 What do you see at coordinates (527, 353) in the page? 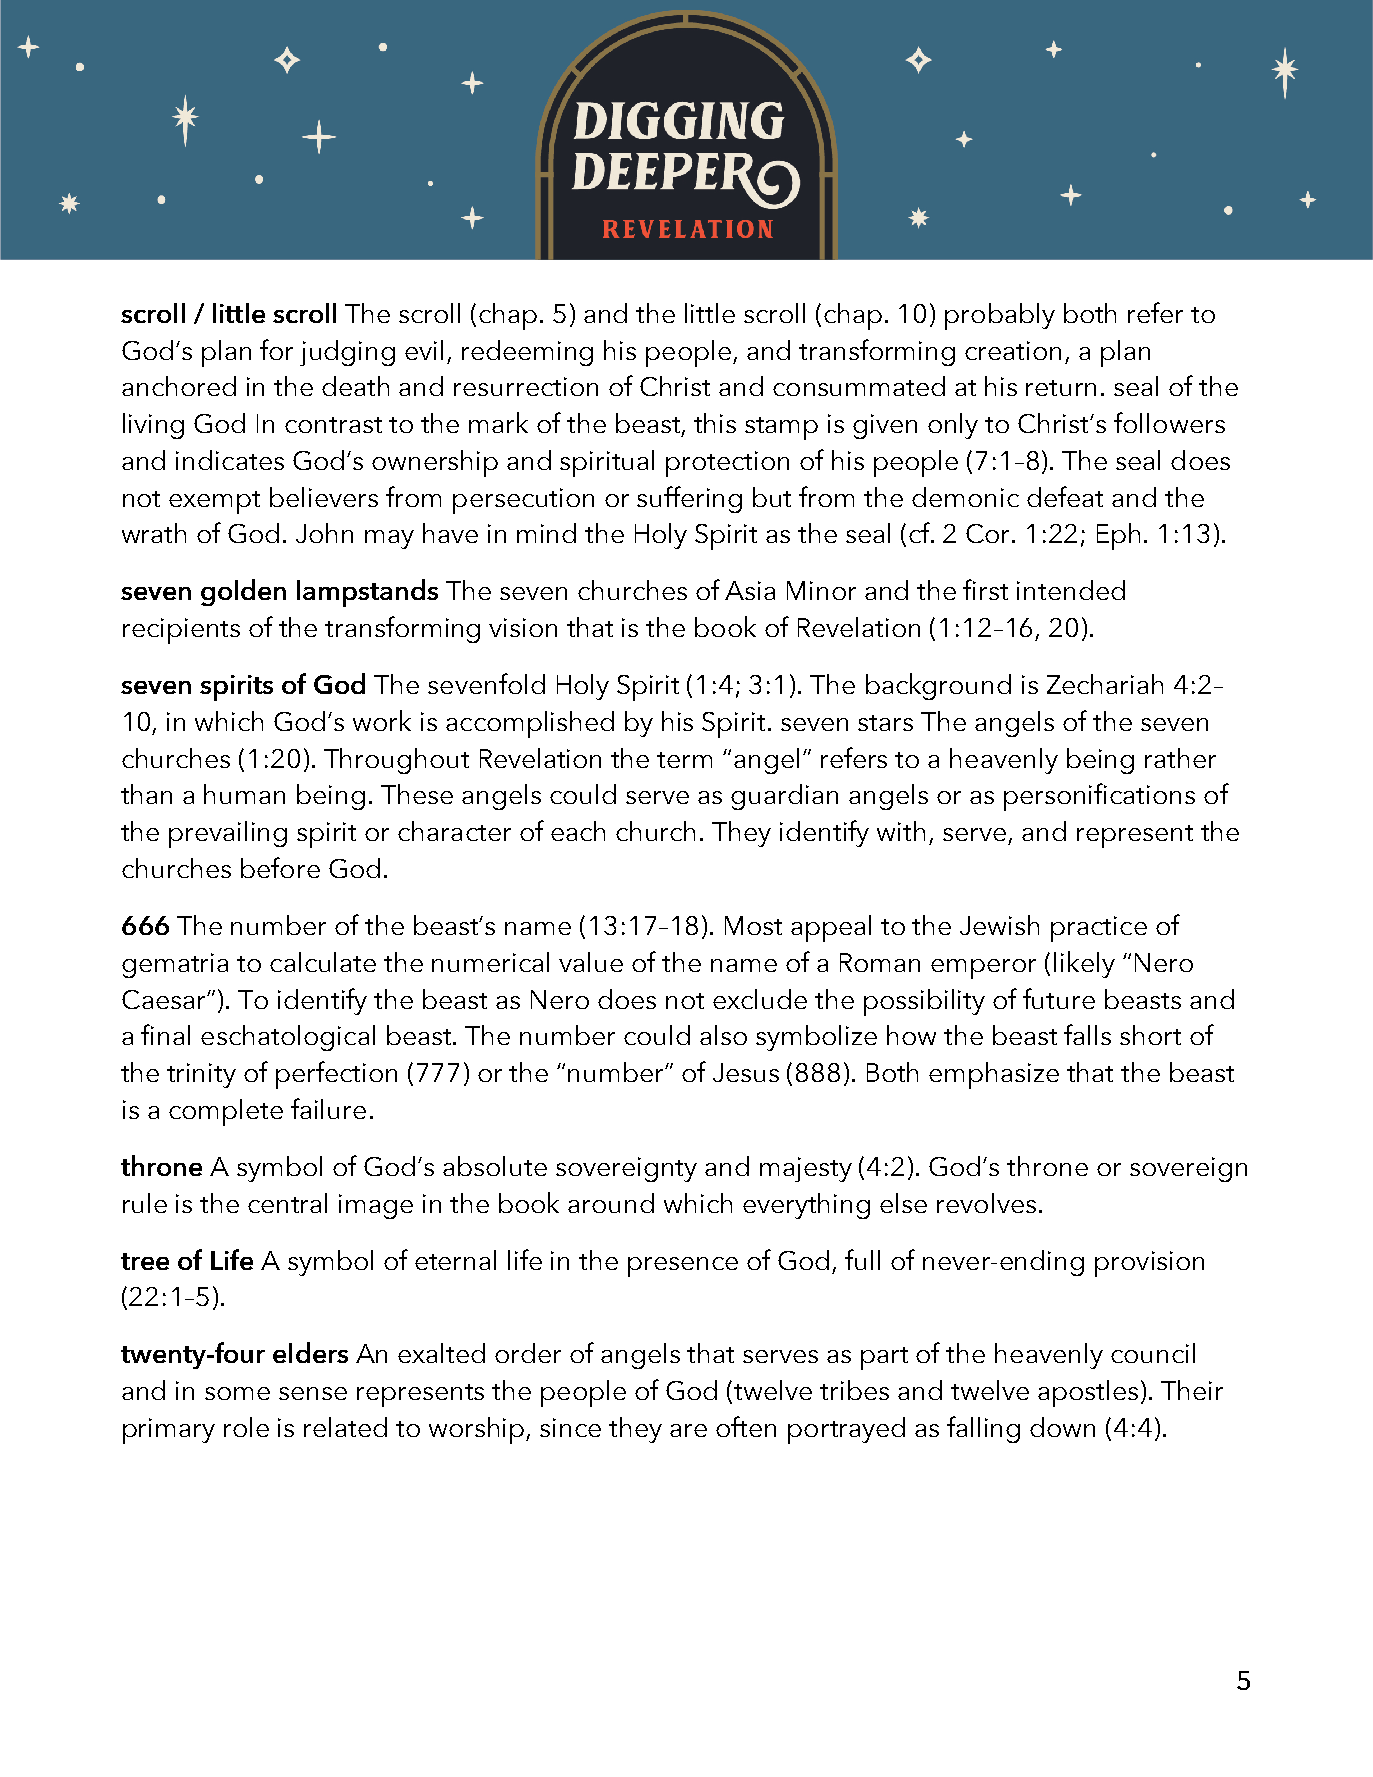
I see `redeeming` at bounding box center [527, 353].
